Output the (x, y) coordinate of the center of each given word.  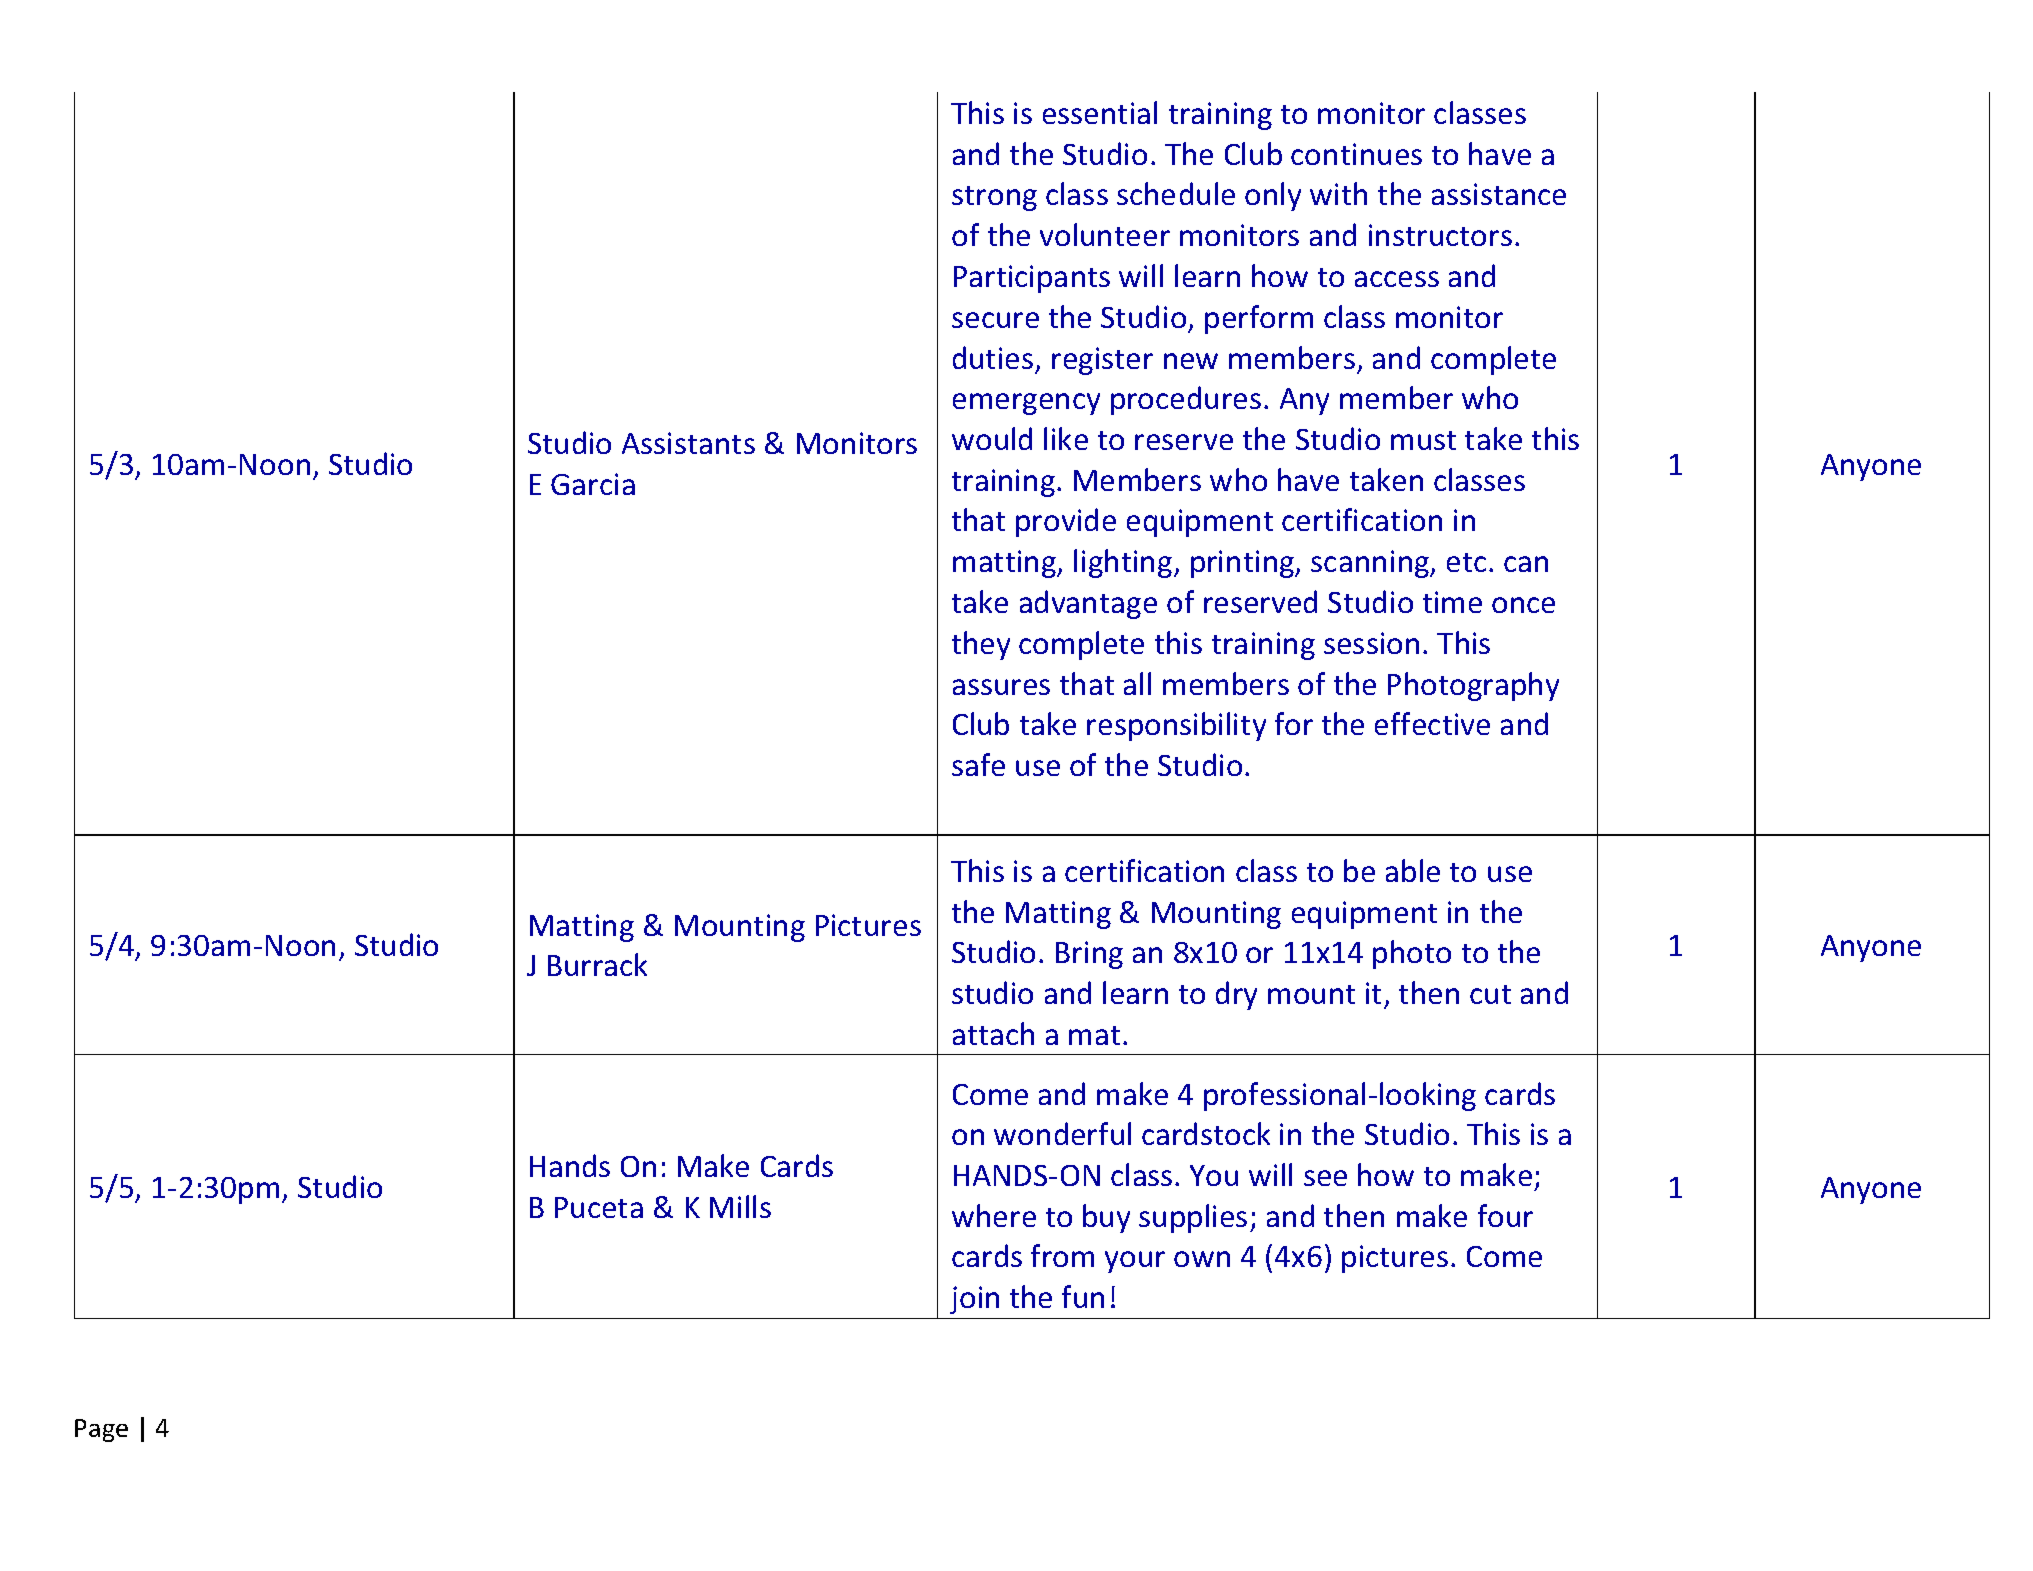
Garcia (593, 484)
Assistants (688, 443)
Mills (740, 1206)
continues (1356, 154)
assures (1001, 687)
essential (1100, 112)
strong (994, 198)
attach (993, 1033)
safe (978, 764)
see (1325, 1178)
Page (101, 1430)
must (1423, 440)
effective (1432, 723)
